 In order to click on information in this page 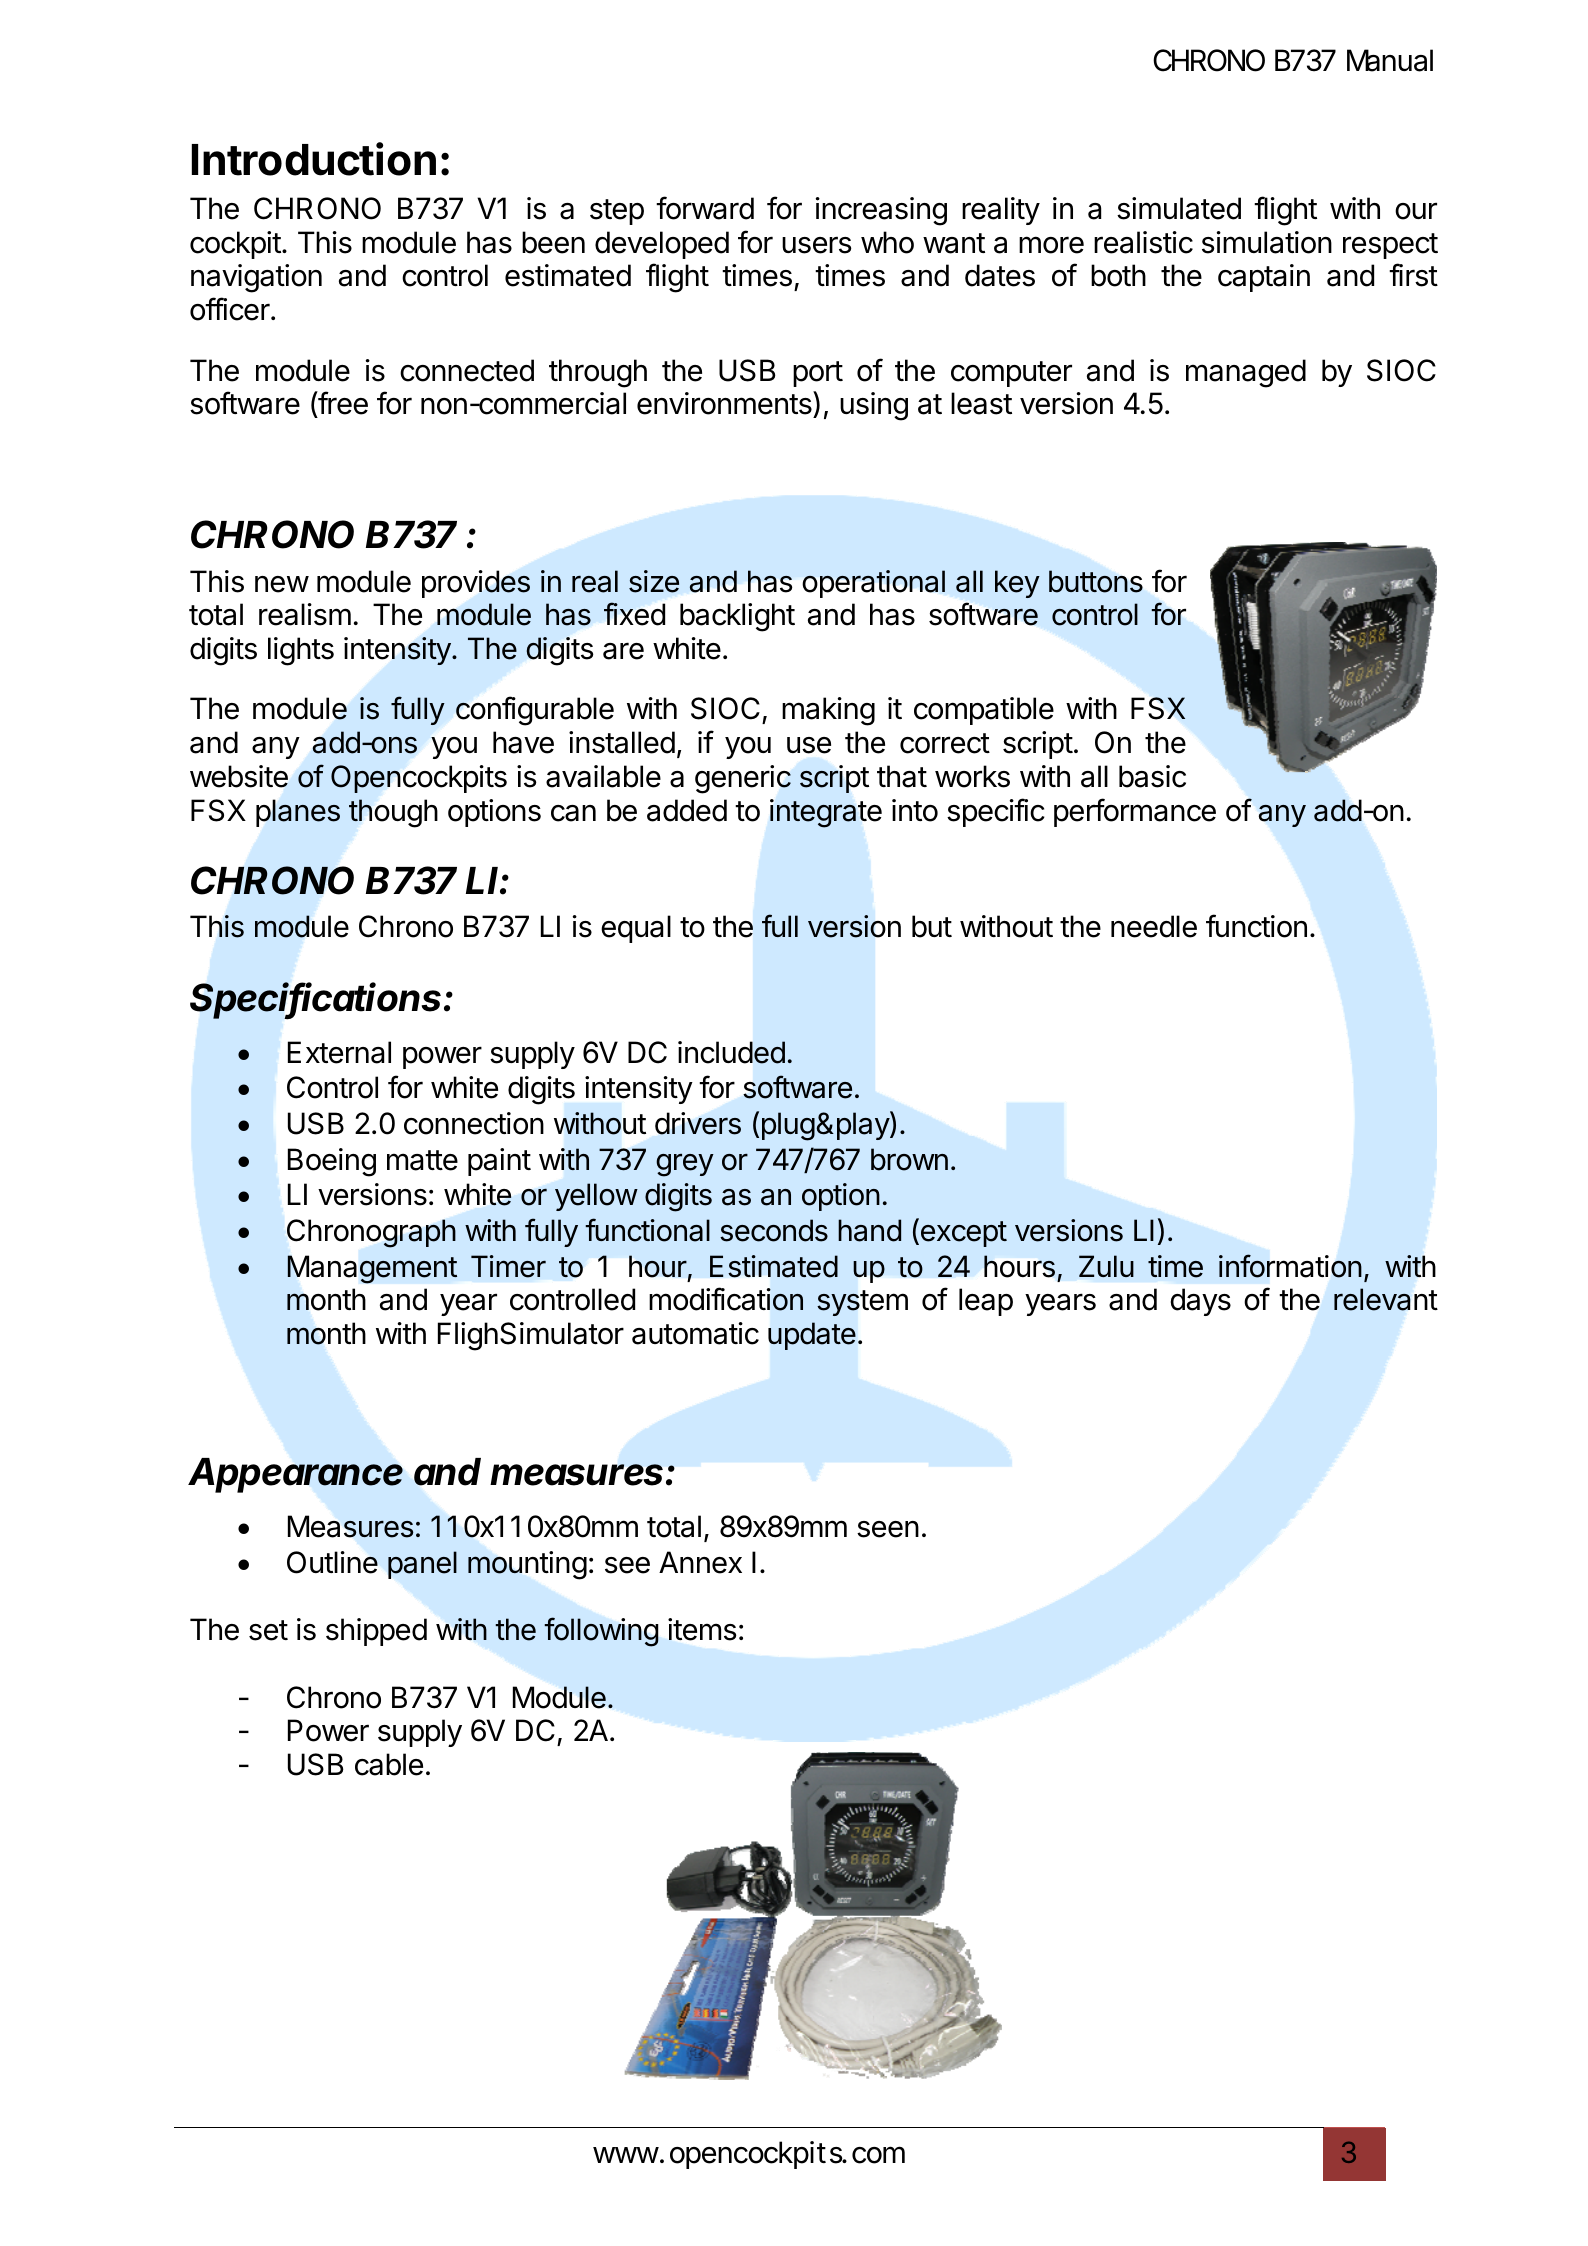, I will do `click(1290, 1266)`.
